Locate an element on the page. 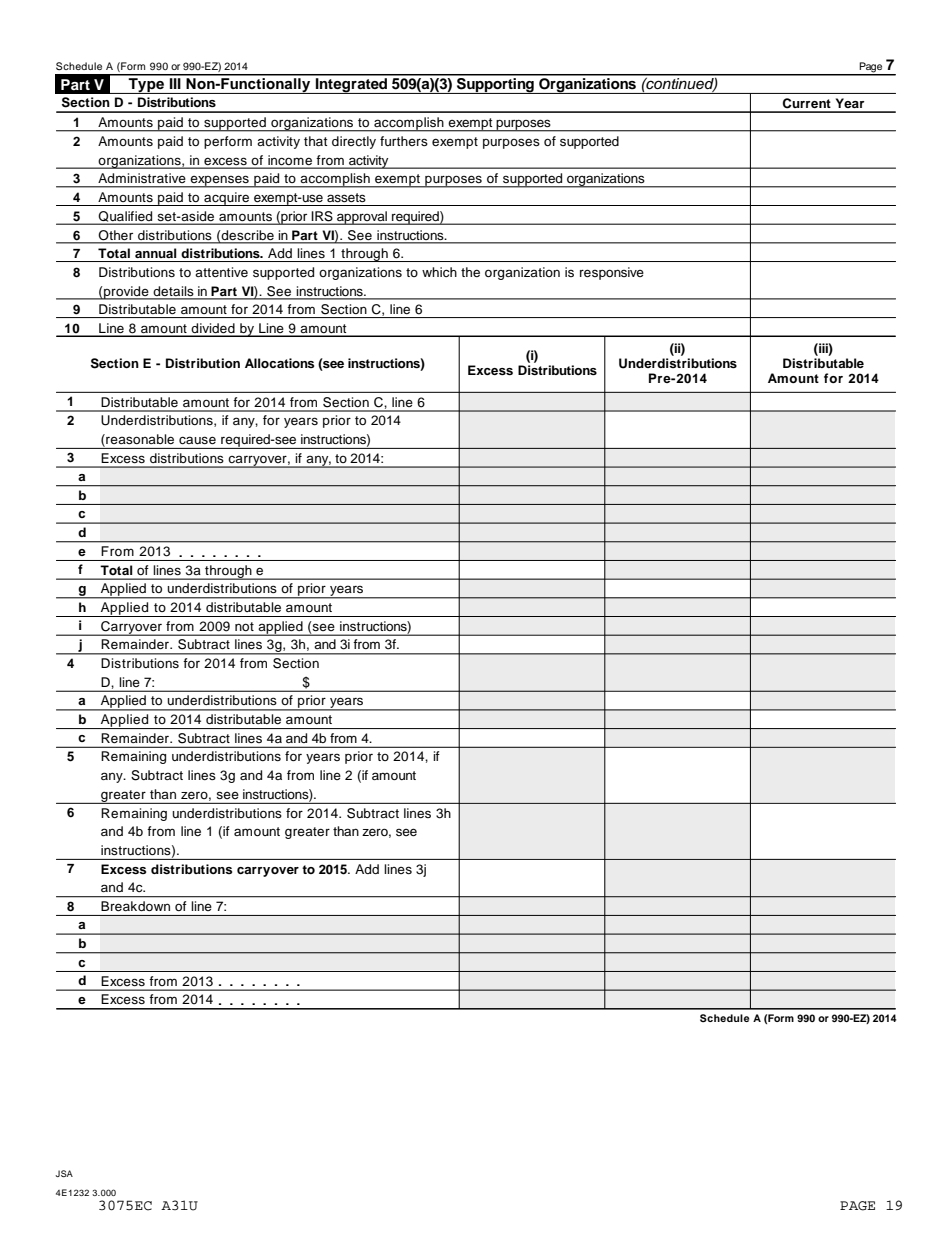 This image has height=1233, width=952. Allocations is located at coordinates (279, 363).
